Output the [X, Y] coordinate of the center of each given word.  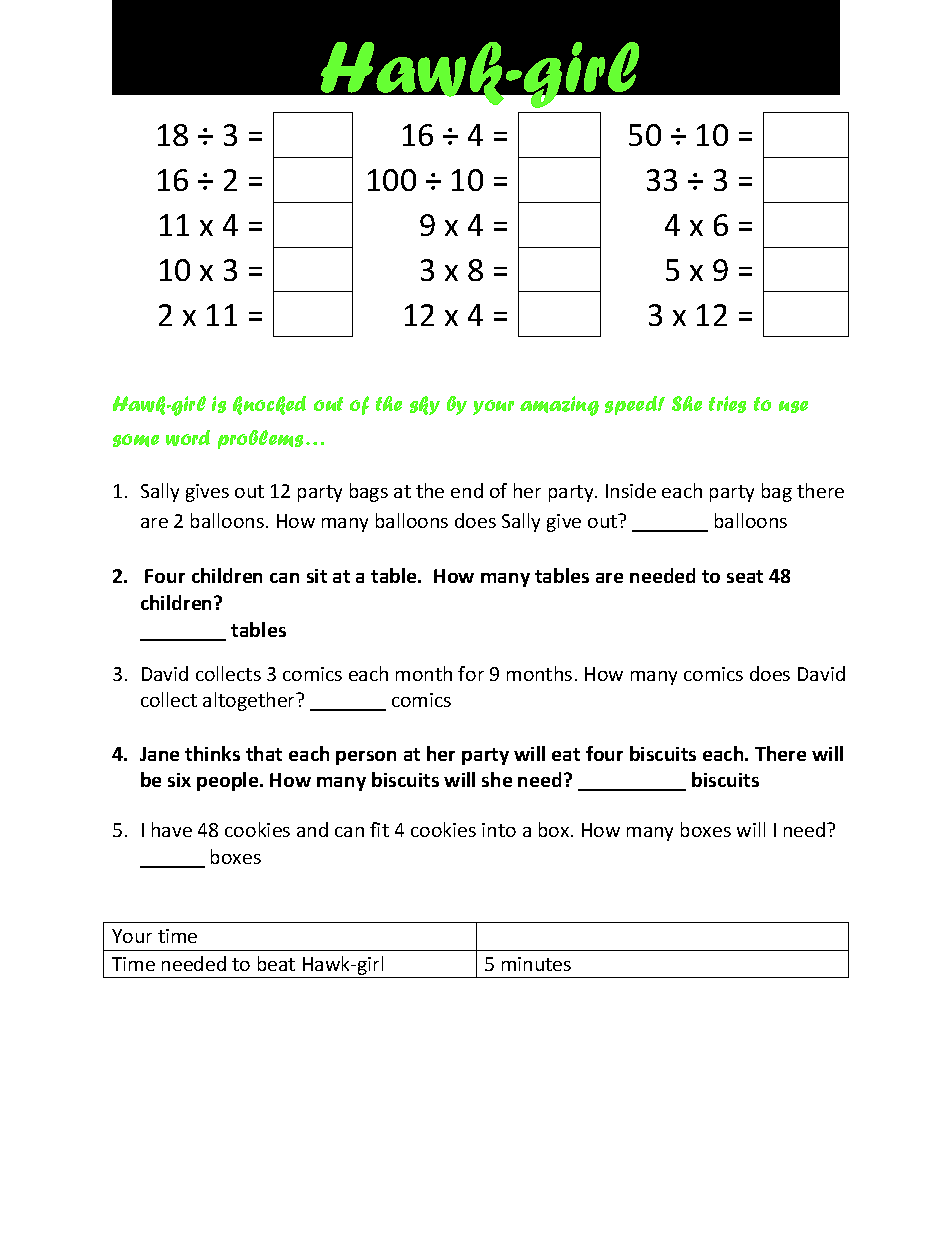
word [188, 438]
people [229, 781]
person [366, 758]
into [499, 830]
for [471, 673]
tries [727, 404]
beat [276, 963]
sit [317, 576]
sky [425, 405]
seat [745, 576]
